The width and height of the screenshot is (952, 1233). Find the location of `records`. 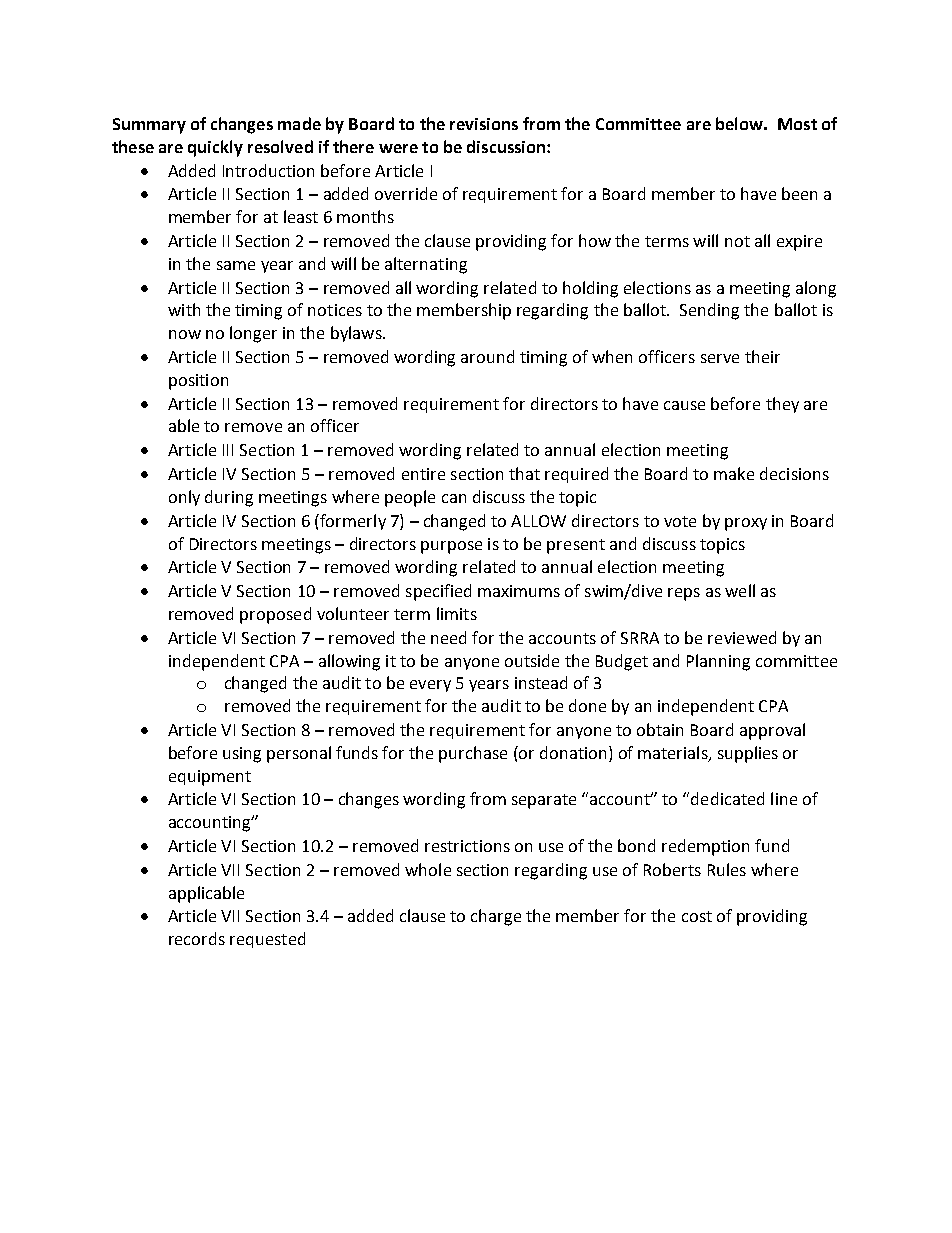

records is located at coordinates (197, 938).
